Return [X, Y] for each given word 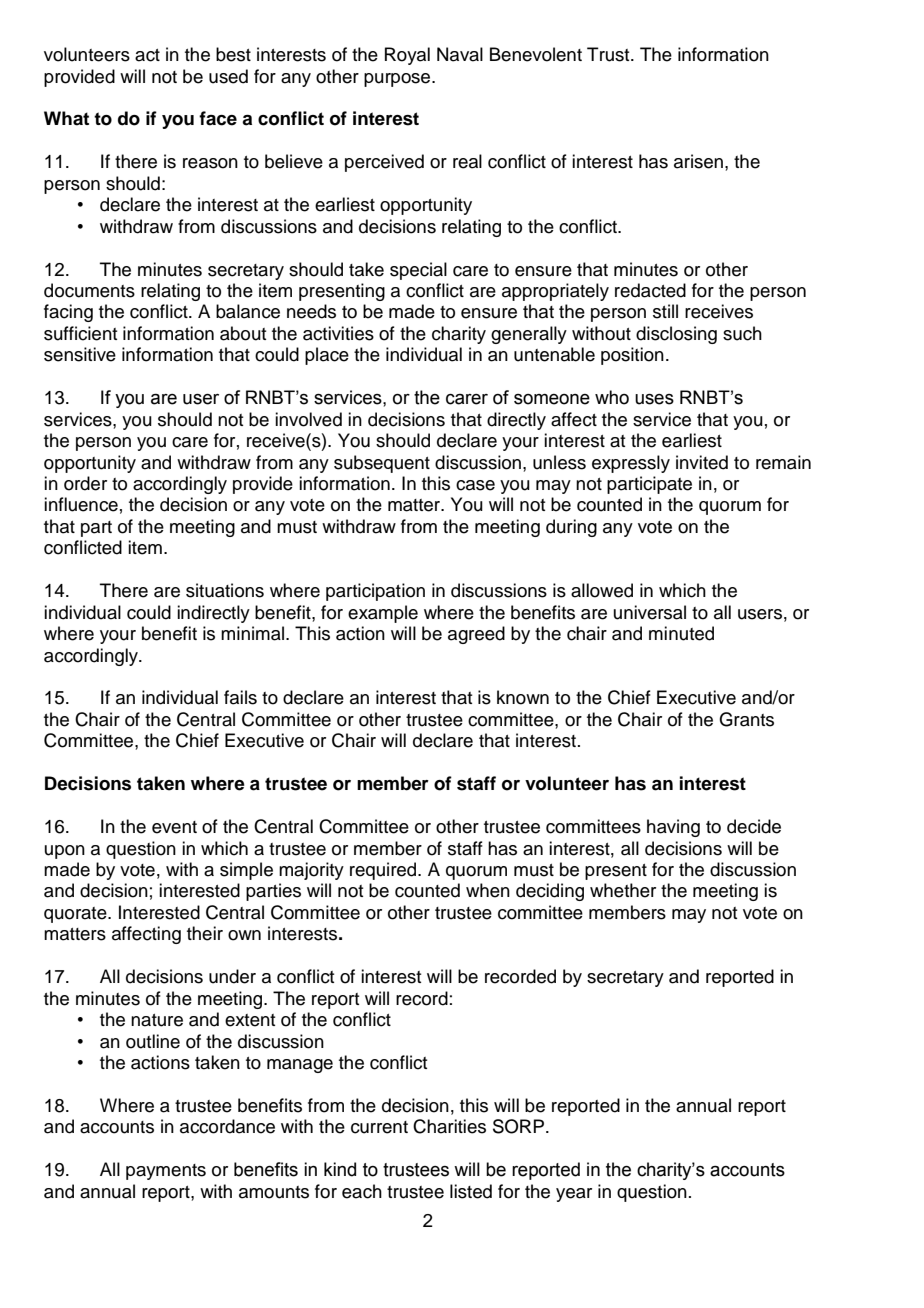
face [218, 118]
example [383, 614]
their [205, 933]
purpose [398, 80]
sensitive [80, 354]
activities [338, 333]
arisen [698, 161]
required [384, 871]
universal [650, 612]
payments [166, 1172]
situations [225, 590]
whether [623, 890]
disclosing [676, 335]
